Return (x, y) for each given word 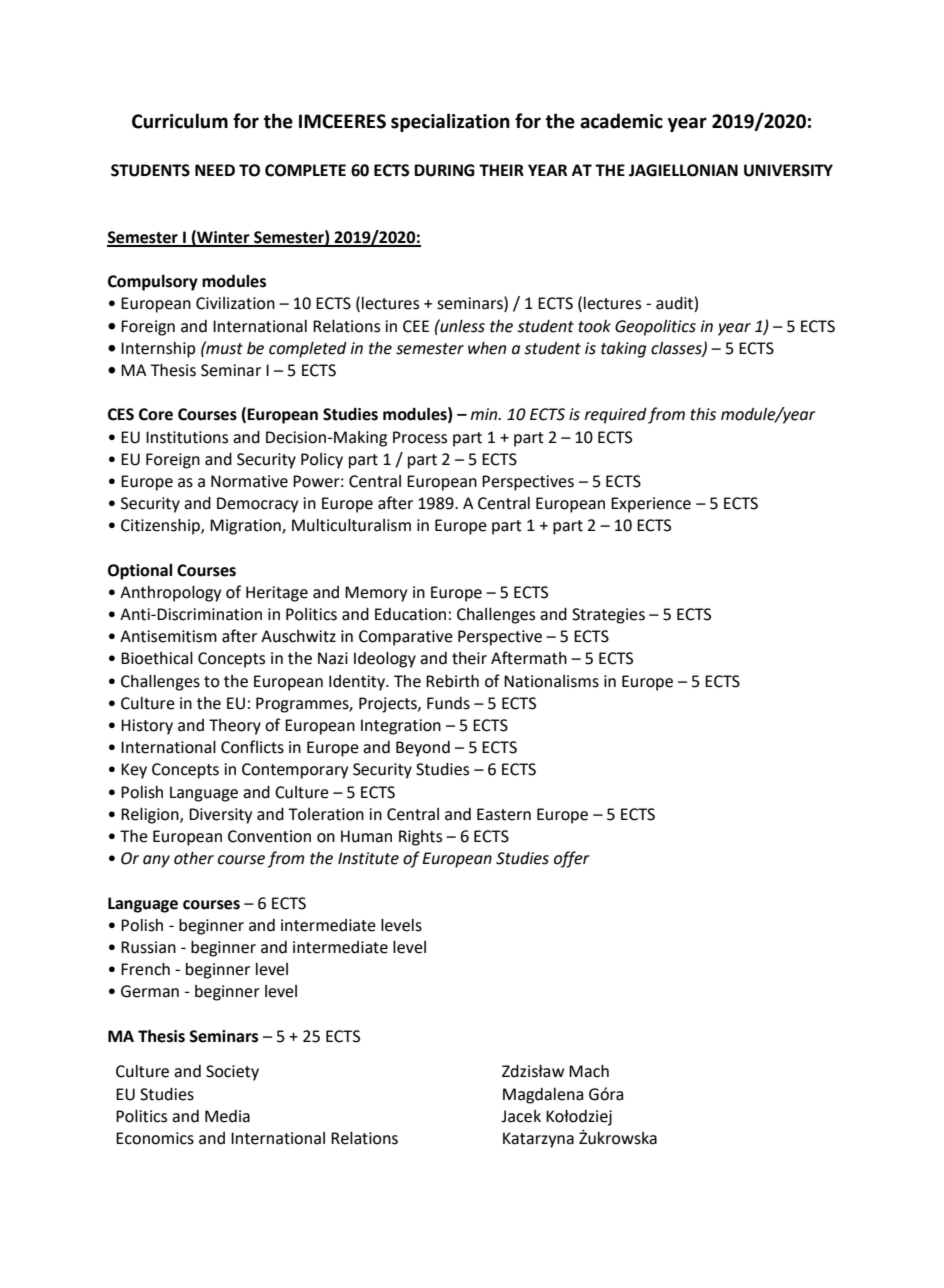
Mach (589, 1071)
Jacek (521, 1116)
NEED (215, 170)
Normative (249, 481)
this (703, 414)
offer (572, 859)
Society (232, 1073)
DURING (444, 170)
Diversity (220, 816)
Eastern (504, 814)
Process (420, 437)
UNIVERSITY (788, 170)
